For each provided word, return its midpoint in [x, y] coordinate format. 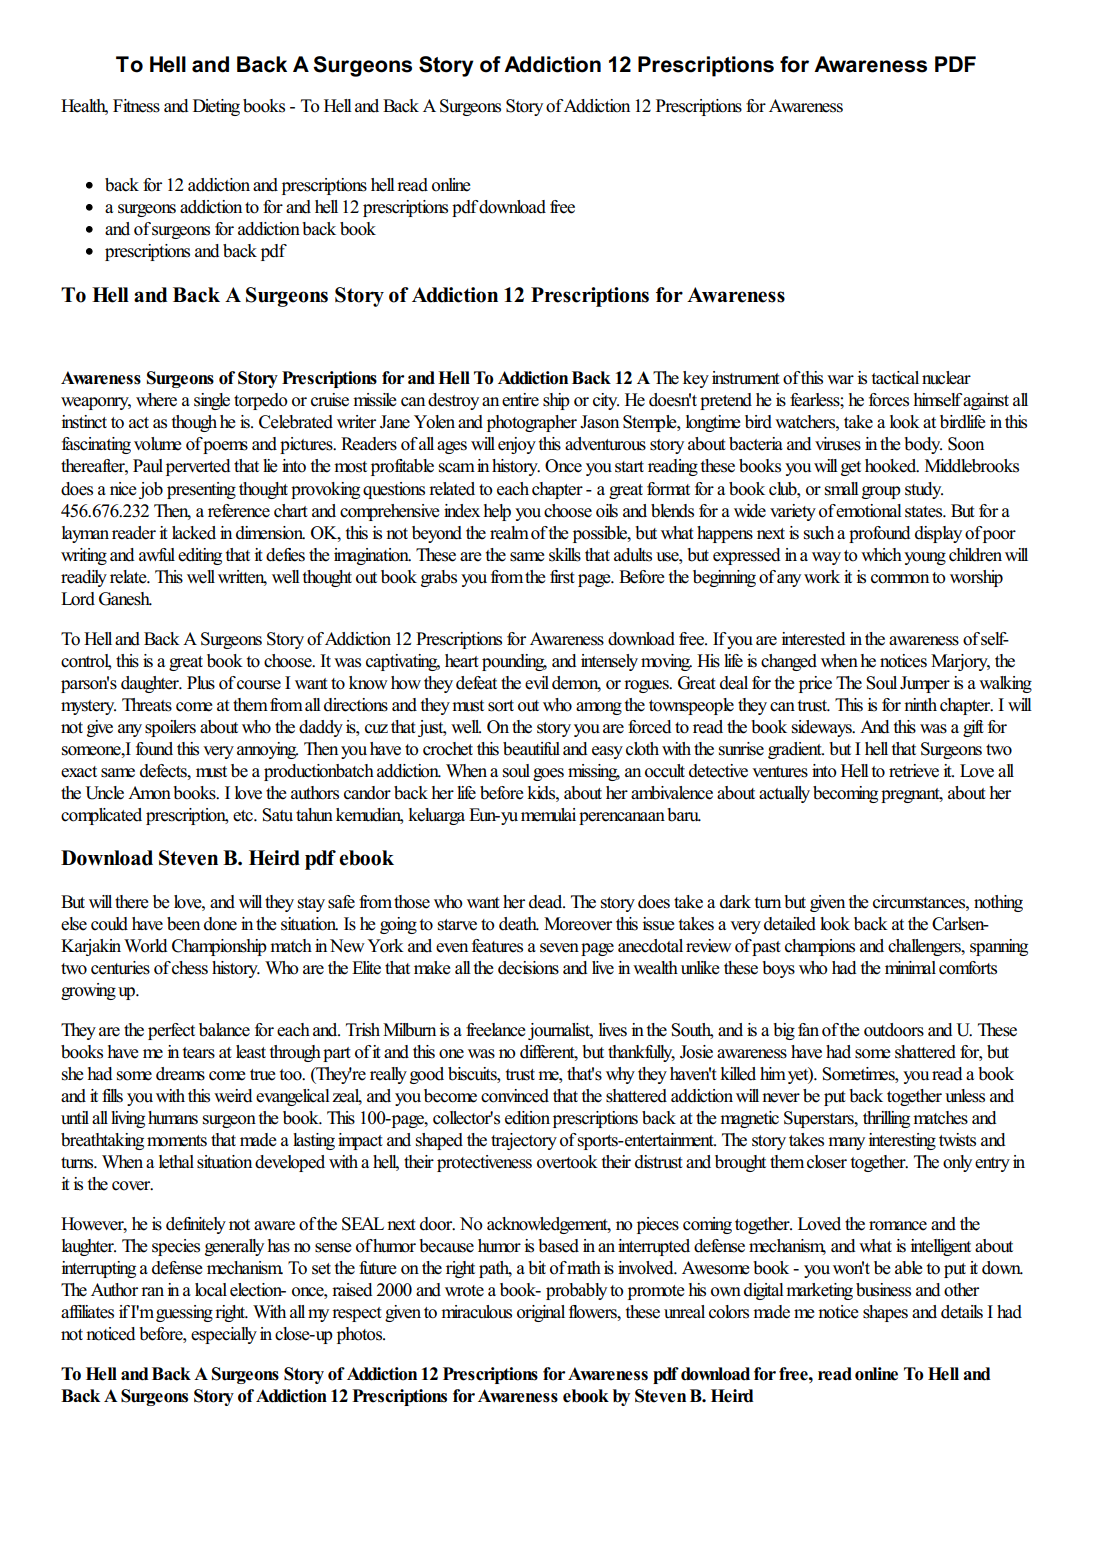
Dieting [216, 107]
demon [576, 683]
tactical [895, 378]
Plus [201, 683]
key [696, 379]
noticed [111, 1334]
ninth [920, 704]
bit [537, 1268]
